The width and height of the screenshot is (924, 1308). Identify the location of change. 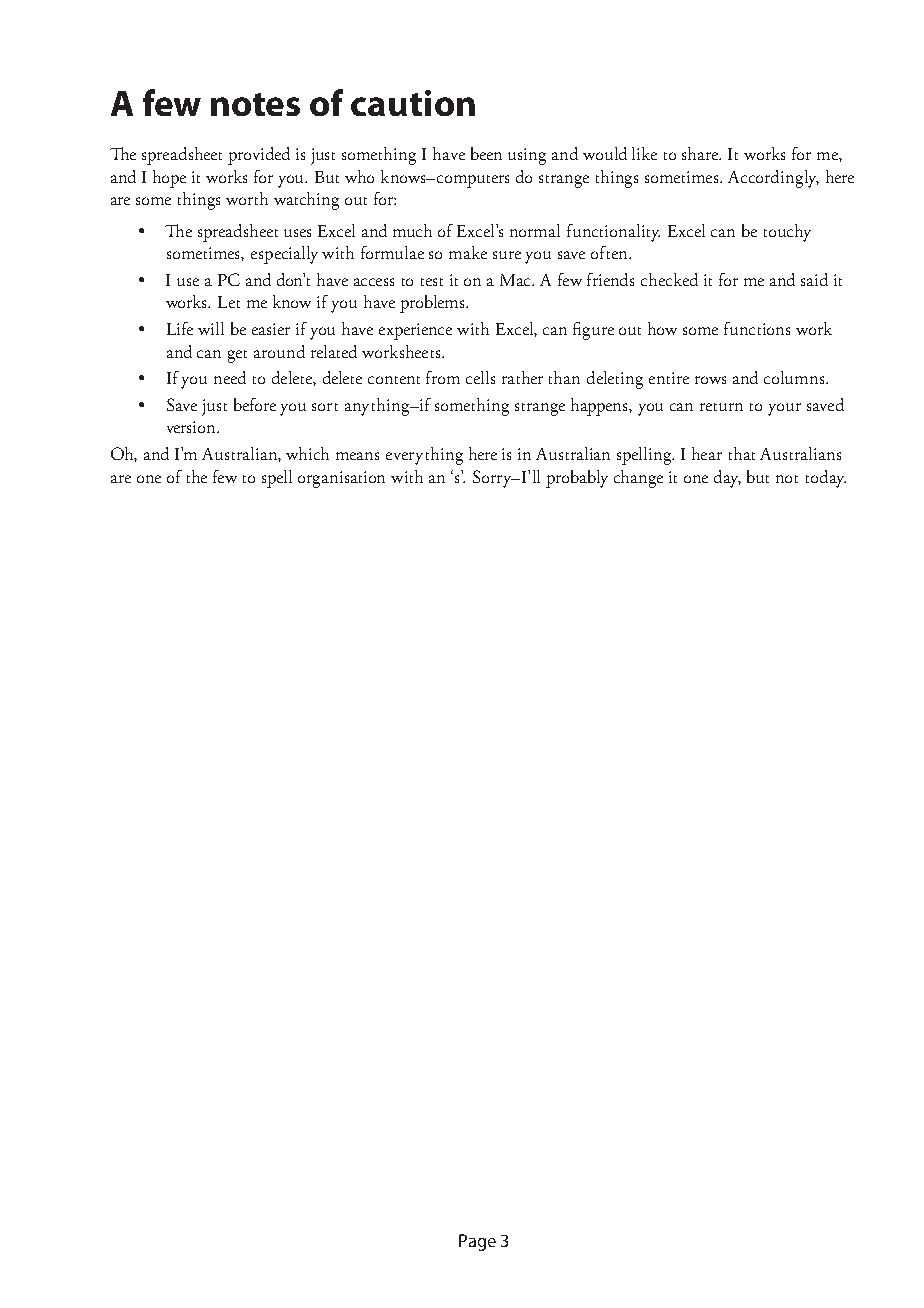
(638, 479).
